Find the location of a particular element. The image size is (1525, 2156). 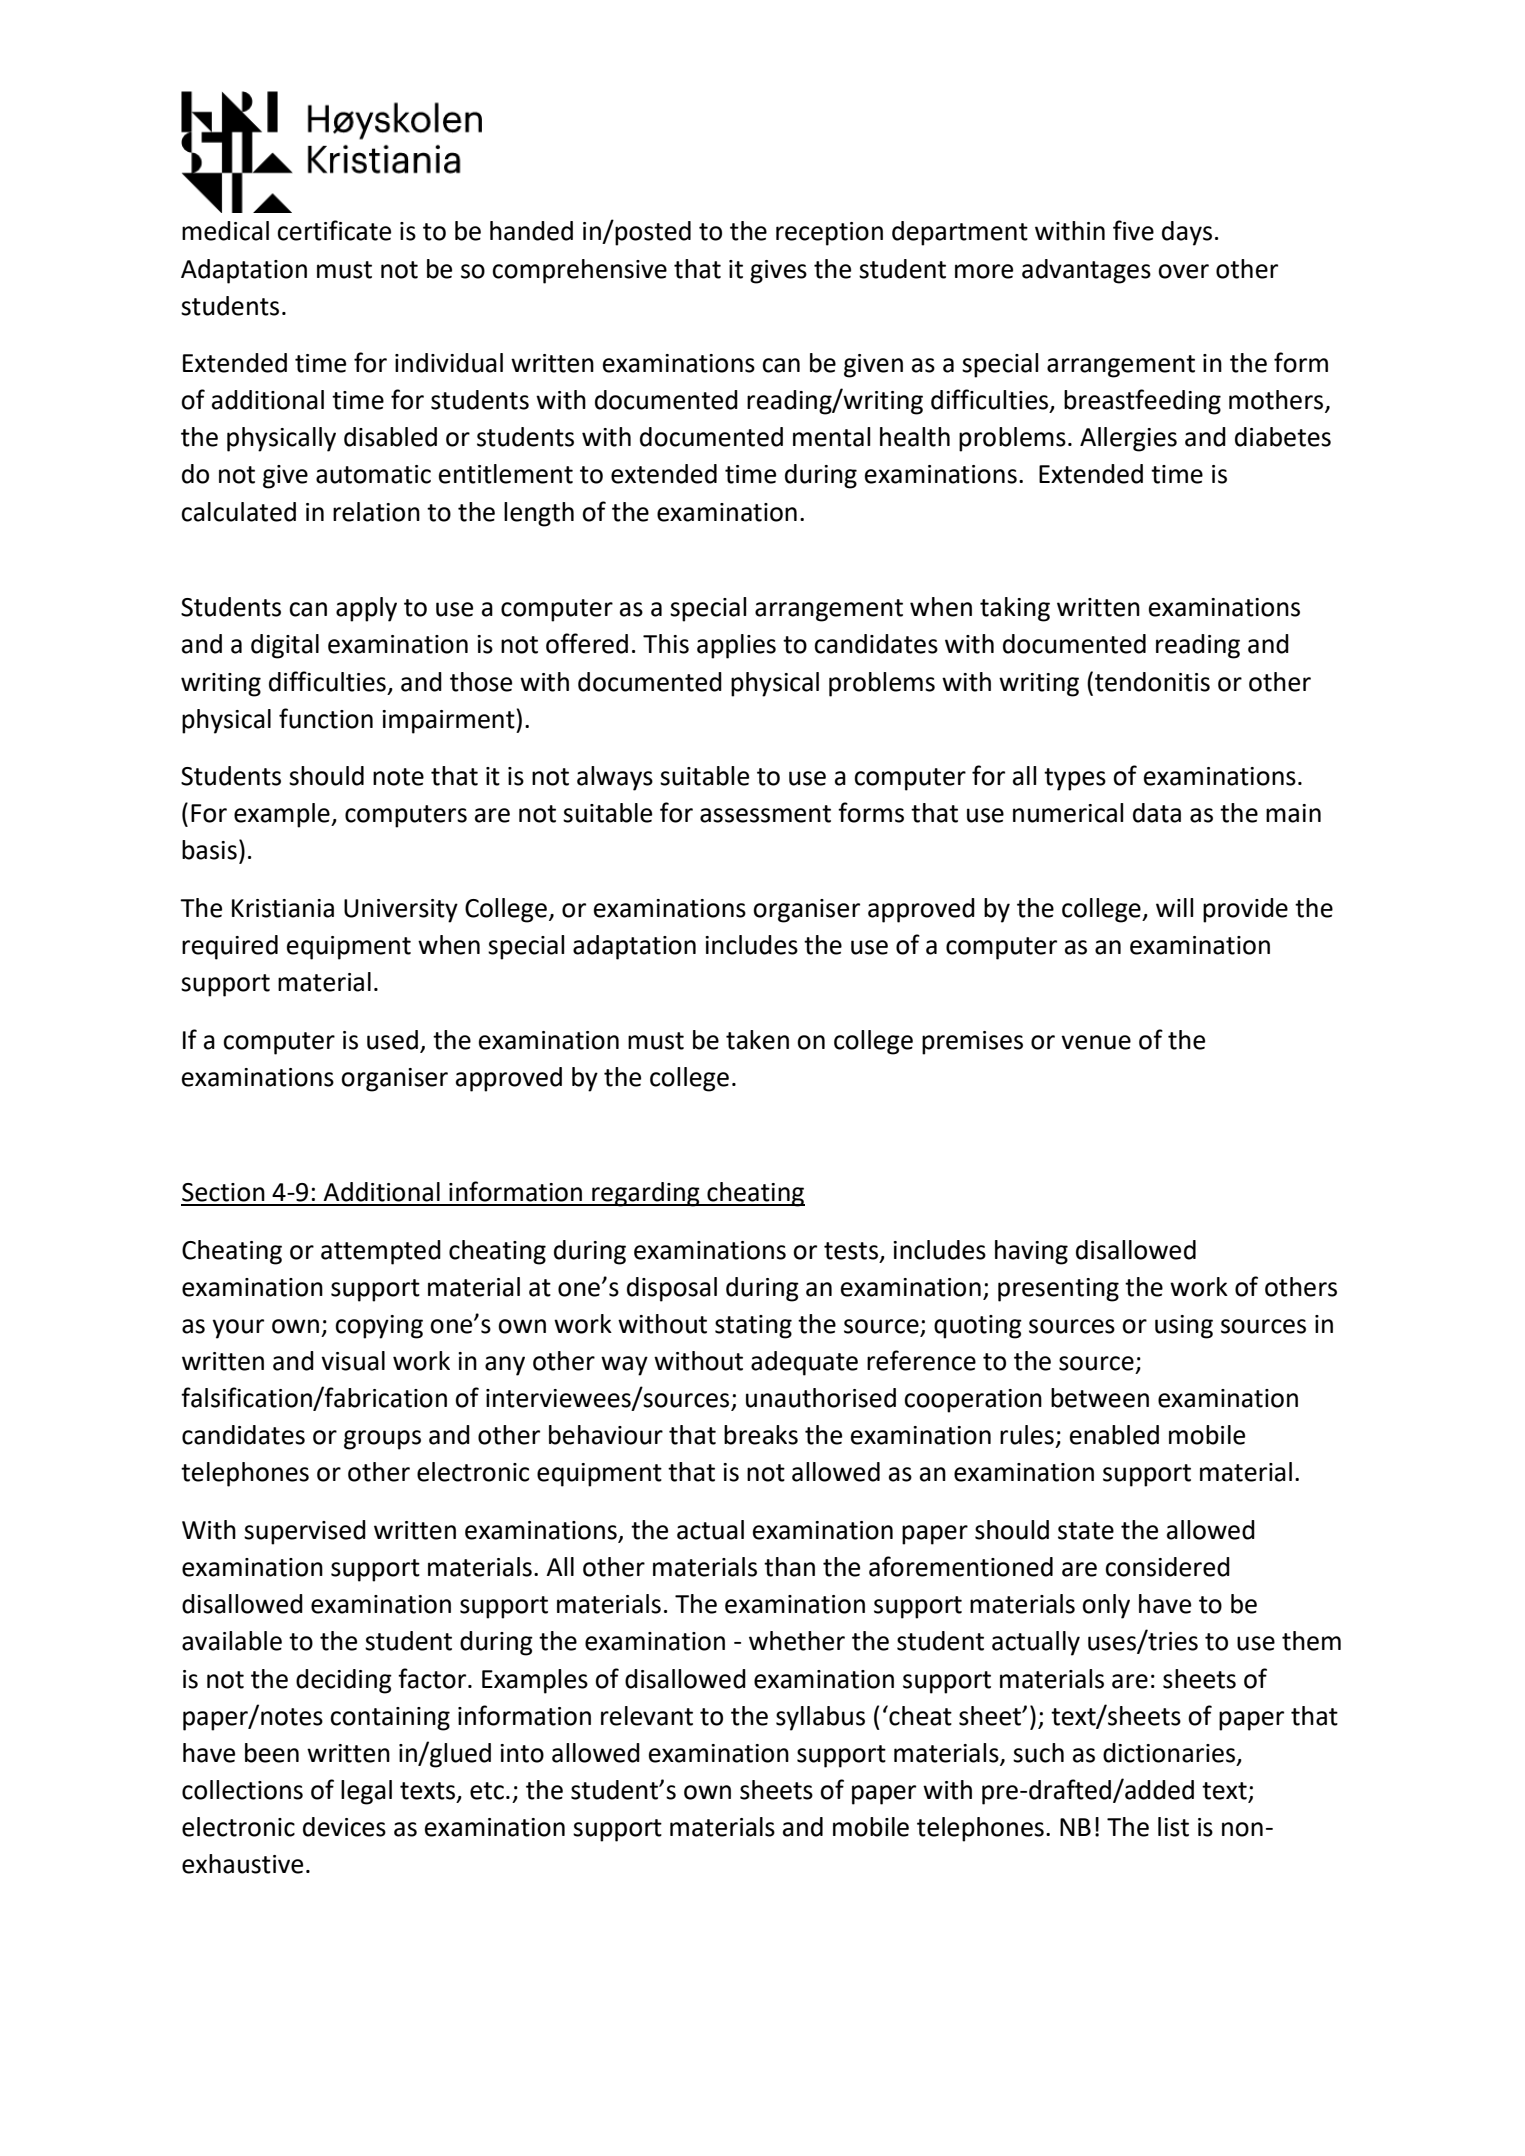

certificate is located at coordinates (334, 230).
